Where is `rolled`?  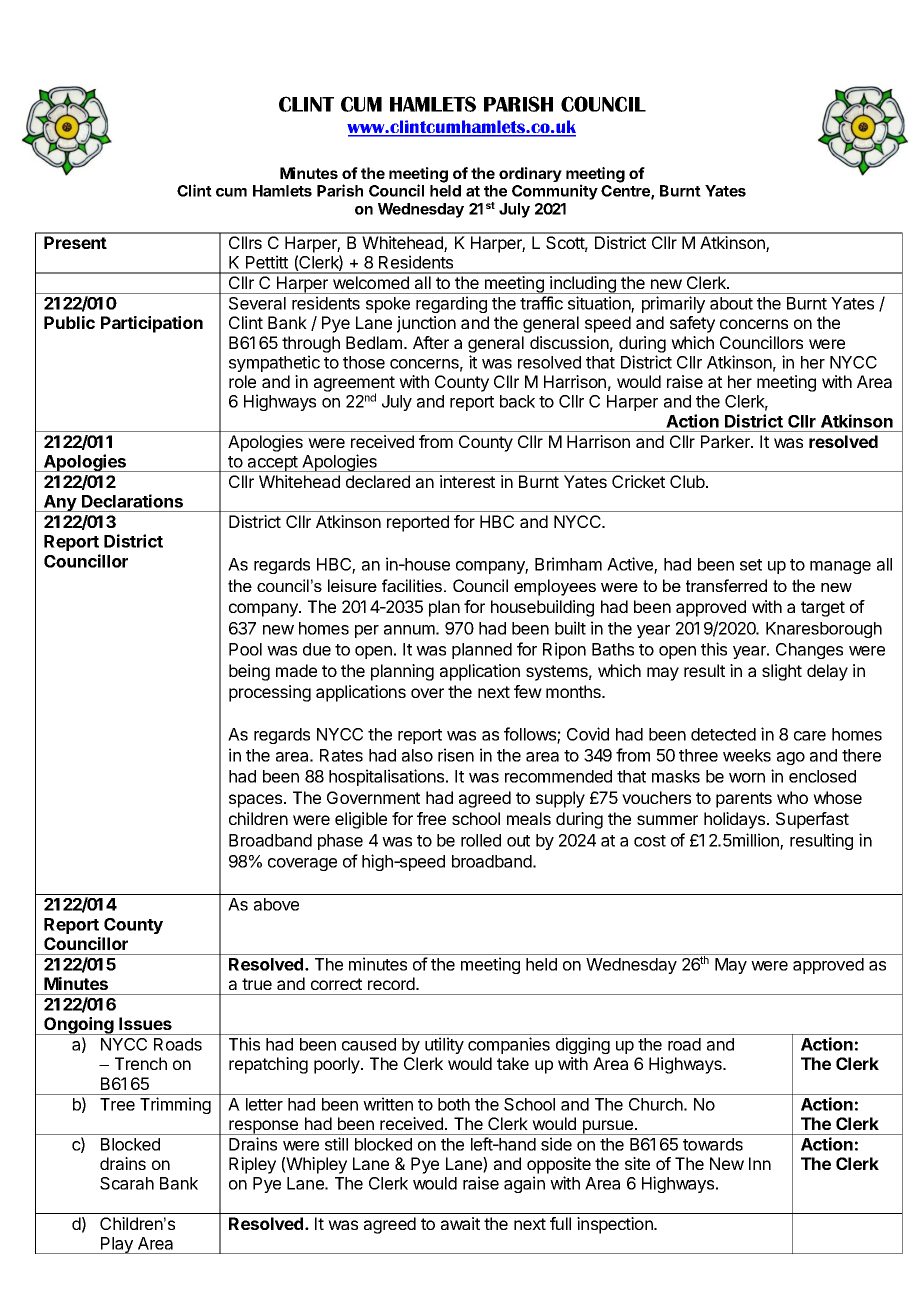 rolled is located at coordinates (481, 840).
